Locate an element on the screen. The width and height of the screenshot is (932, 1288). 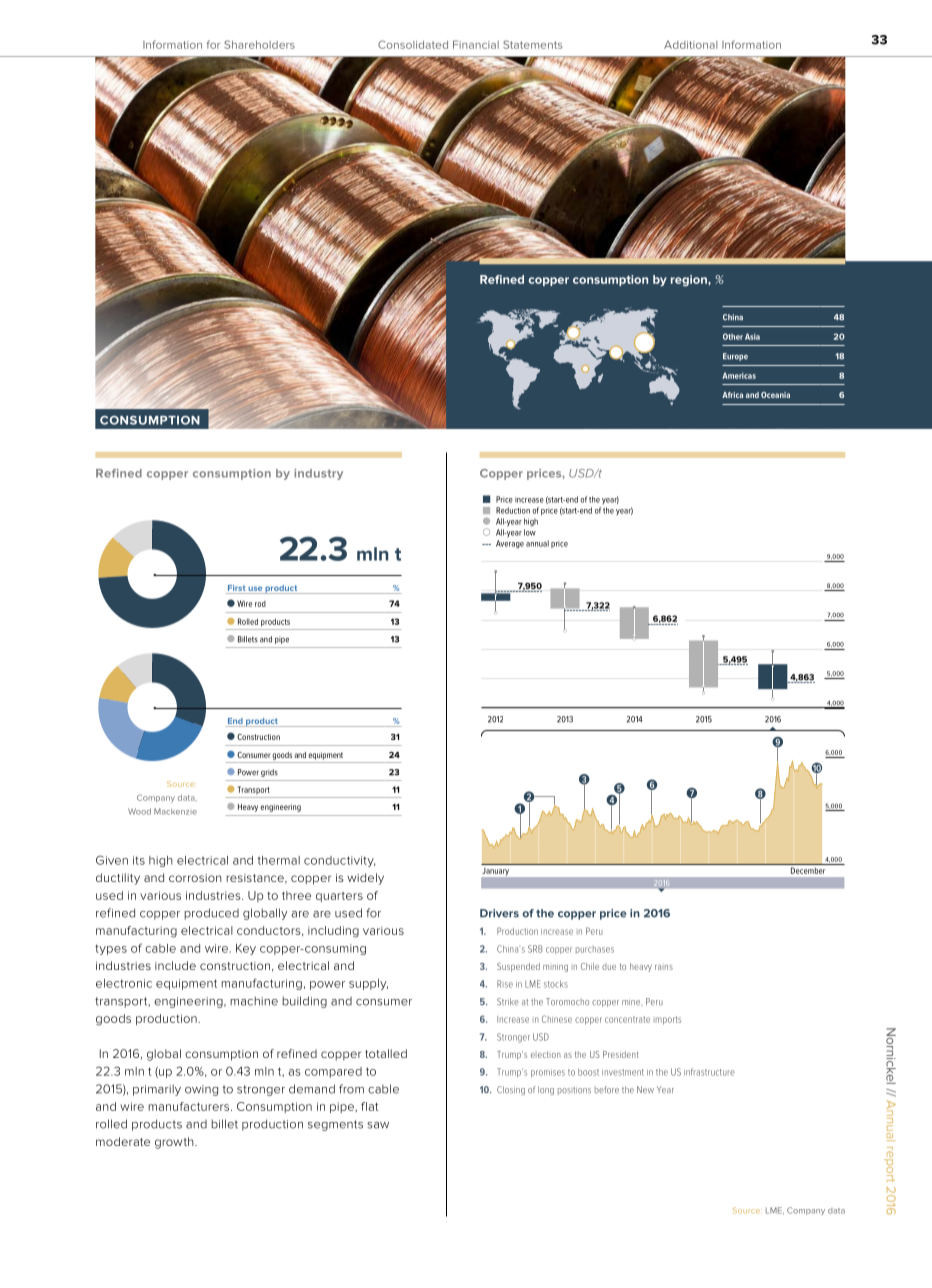
manufacturers is located at coordinates (190, 1106).
